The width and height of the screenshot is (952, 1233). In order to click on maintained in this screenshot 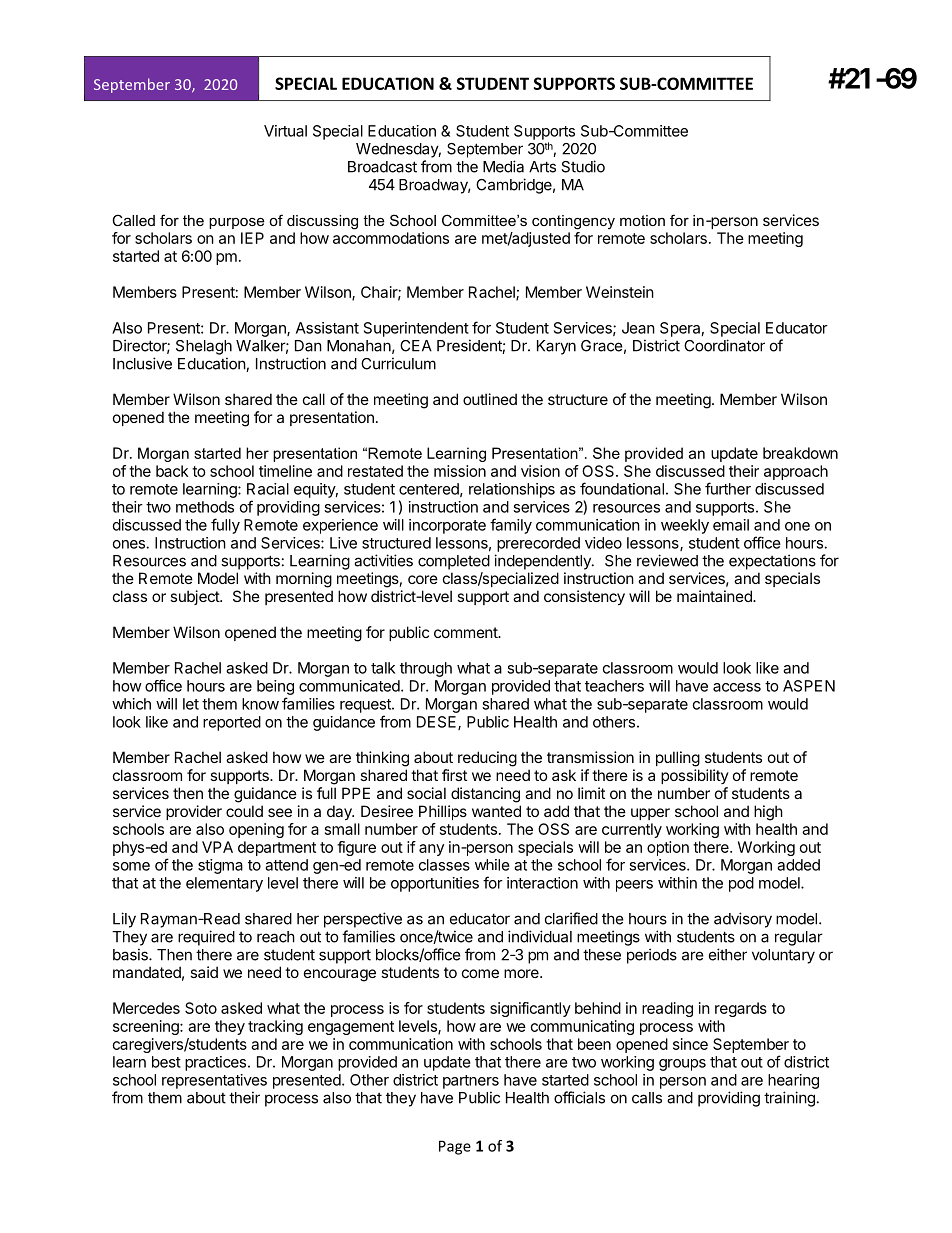, I will do `click(715, 596)`.
